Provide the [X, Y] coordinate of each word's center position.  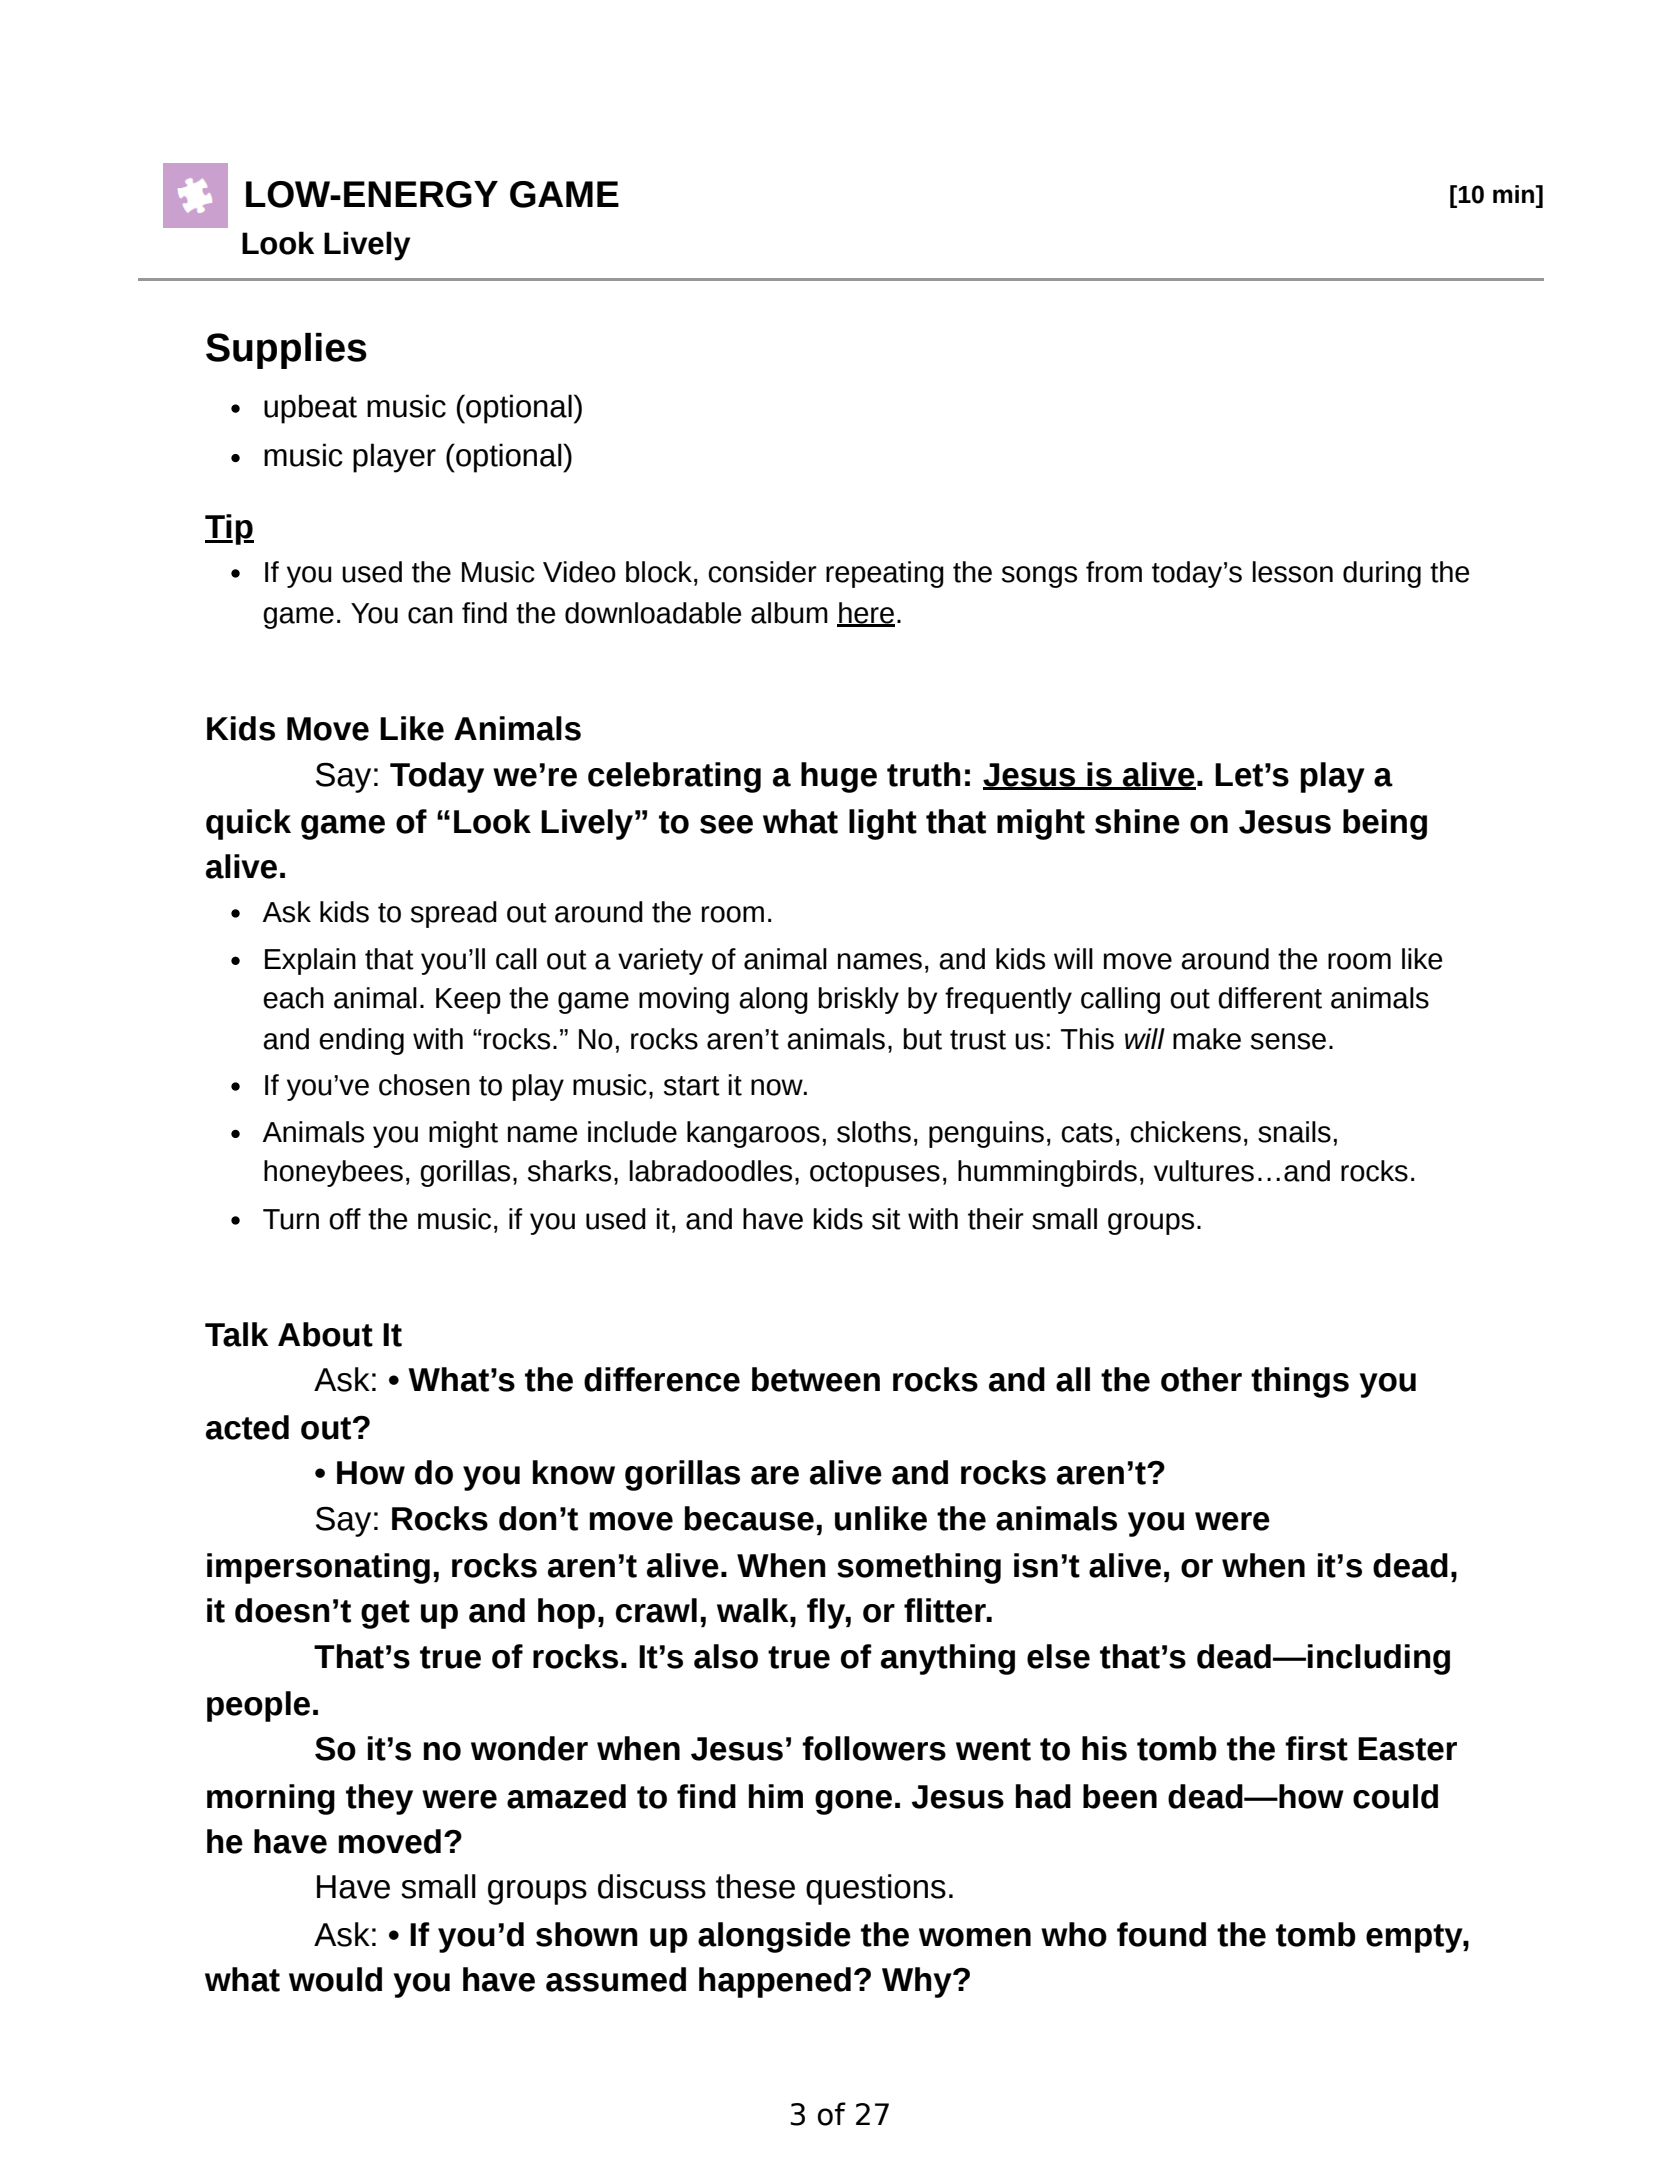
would [335, 1979]
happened [775, 1982]
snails [1294, 1132]
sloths [874, 1132]
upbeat [310, 409]
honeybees [333, 1173]
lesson [1293, 572]
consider [762, 572]
